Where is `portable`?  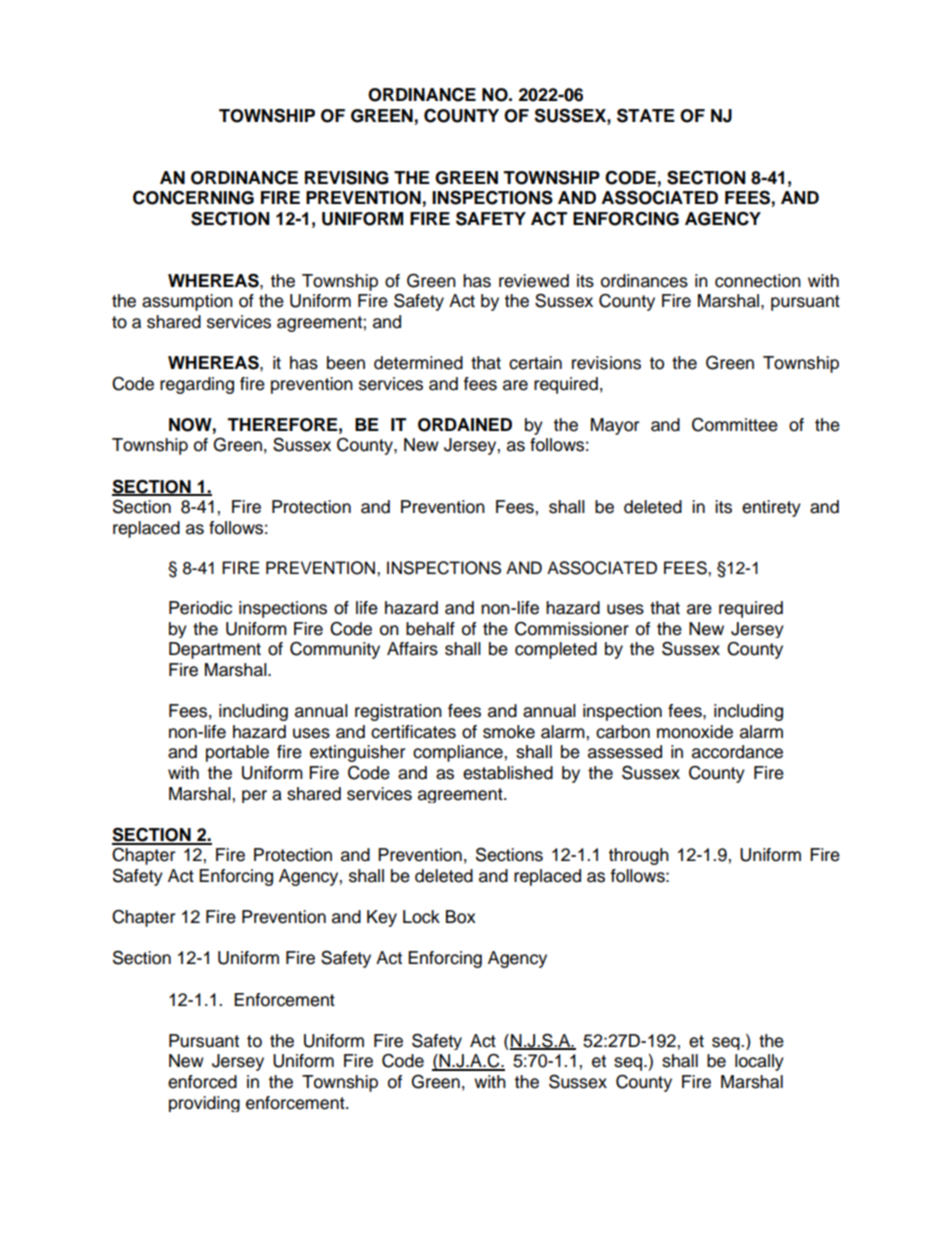
portable is located at coordinates (237, 753).
